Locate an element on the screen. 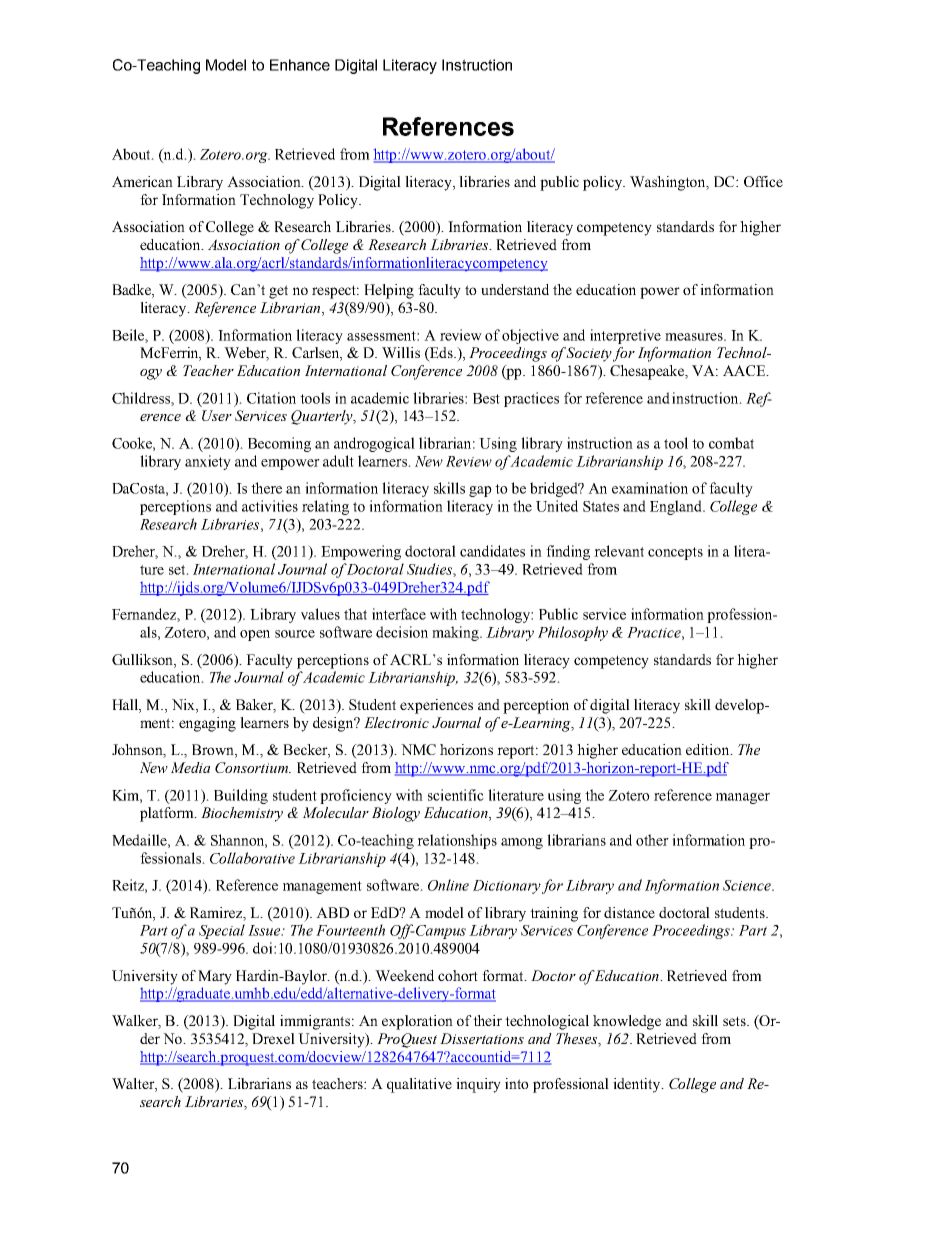 This screenshot has width=952, height=1233. Enhance is located at coordinates (300, 65).
